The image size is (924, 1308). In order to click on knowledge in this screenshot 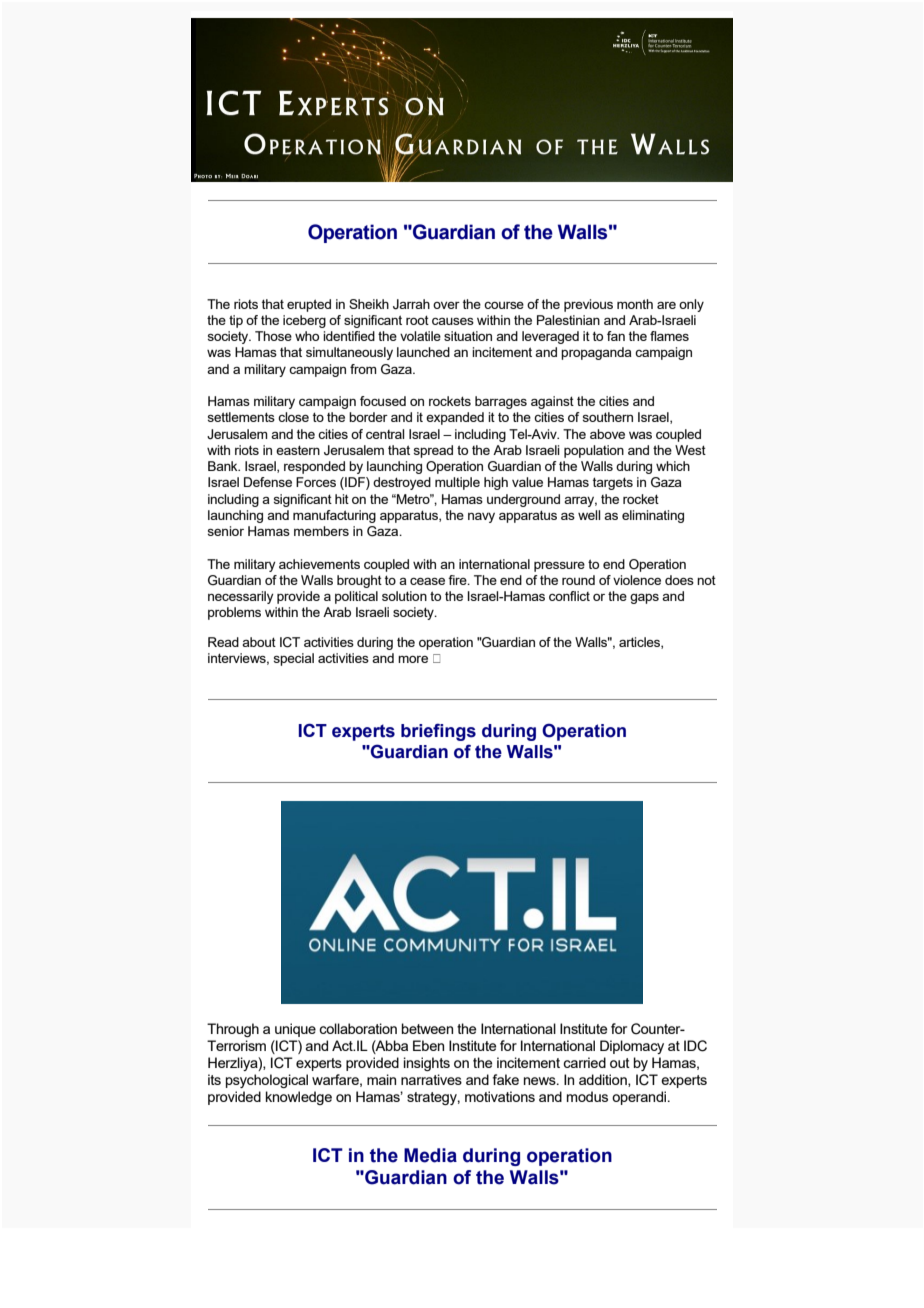, I will do `click(299, 1098)`.
